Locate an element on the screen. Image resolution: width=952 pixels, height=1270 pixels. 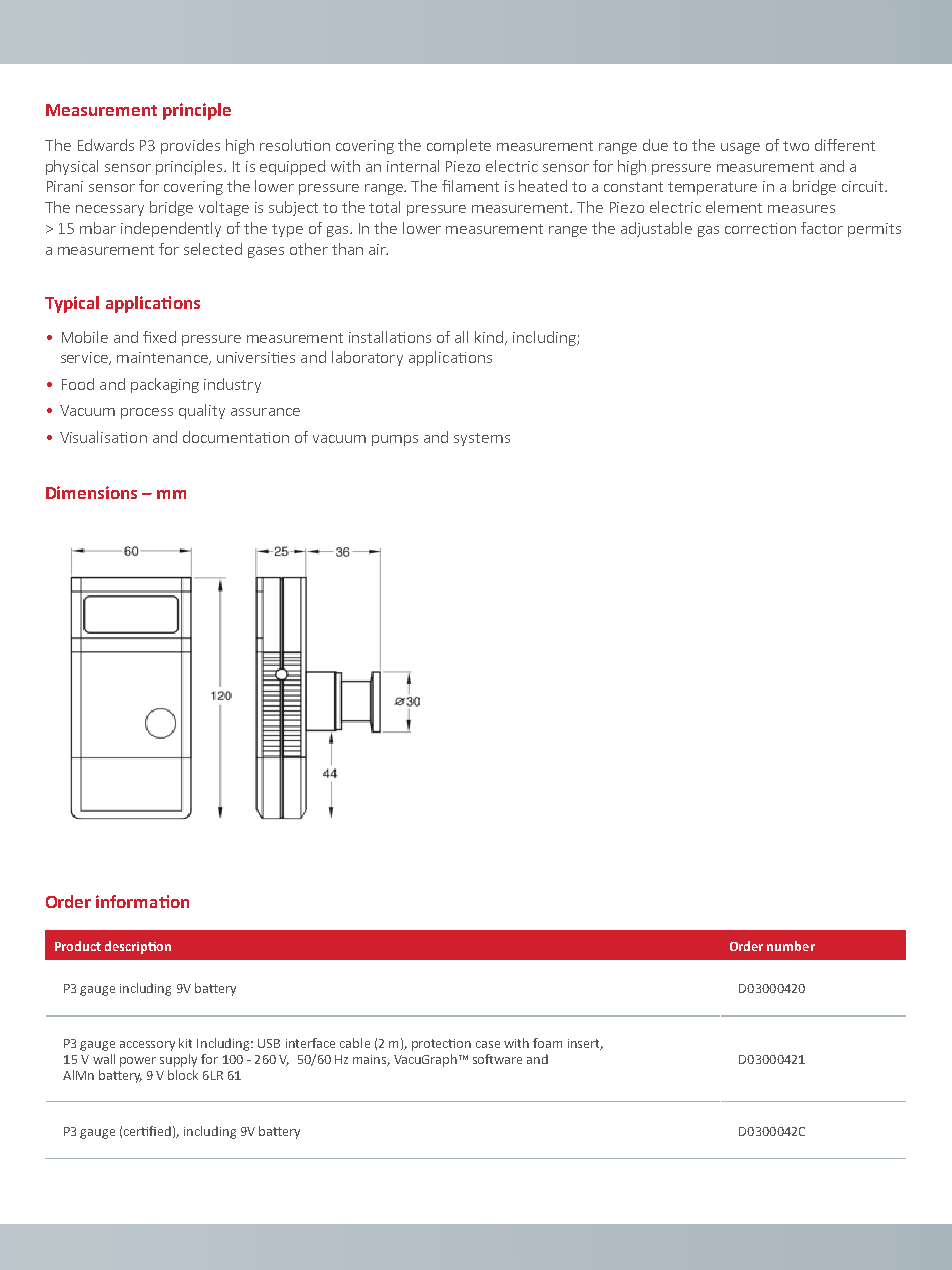
systems is located at coordinates (482, 439).
